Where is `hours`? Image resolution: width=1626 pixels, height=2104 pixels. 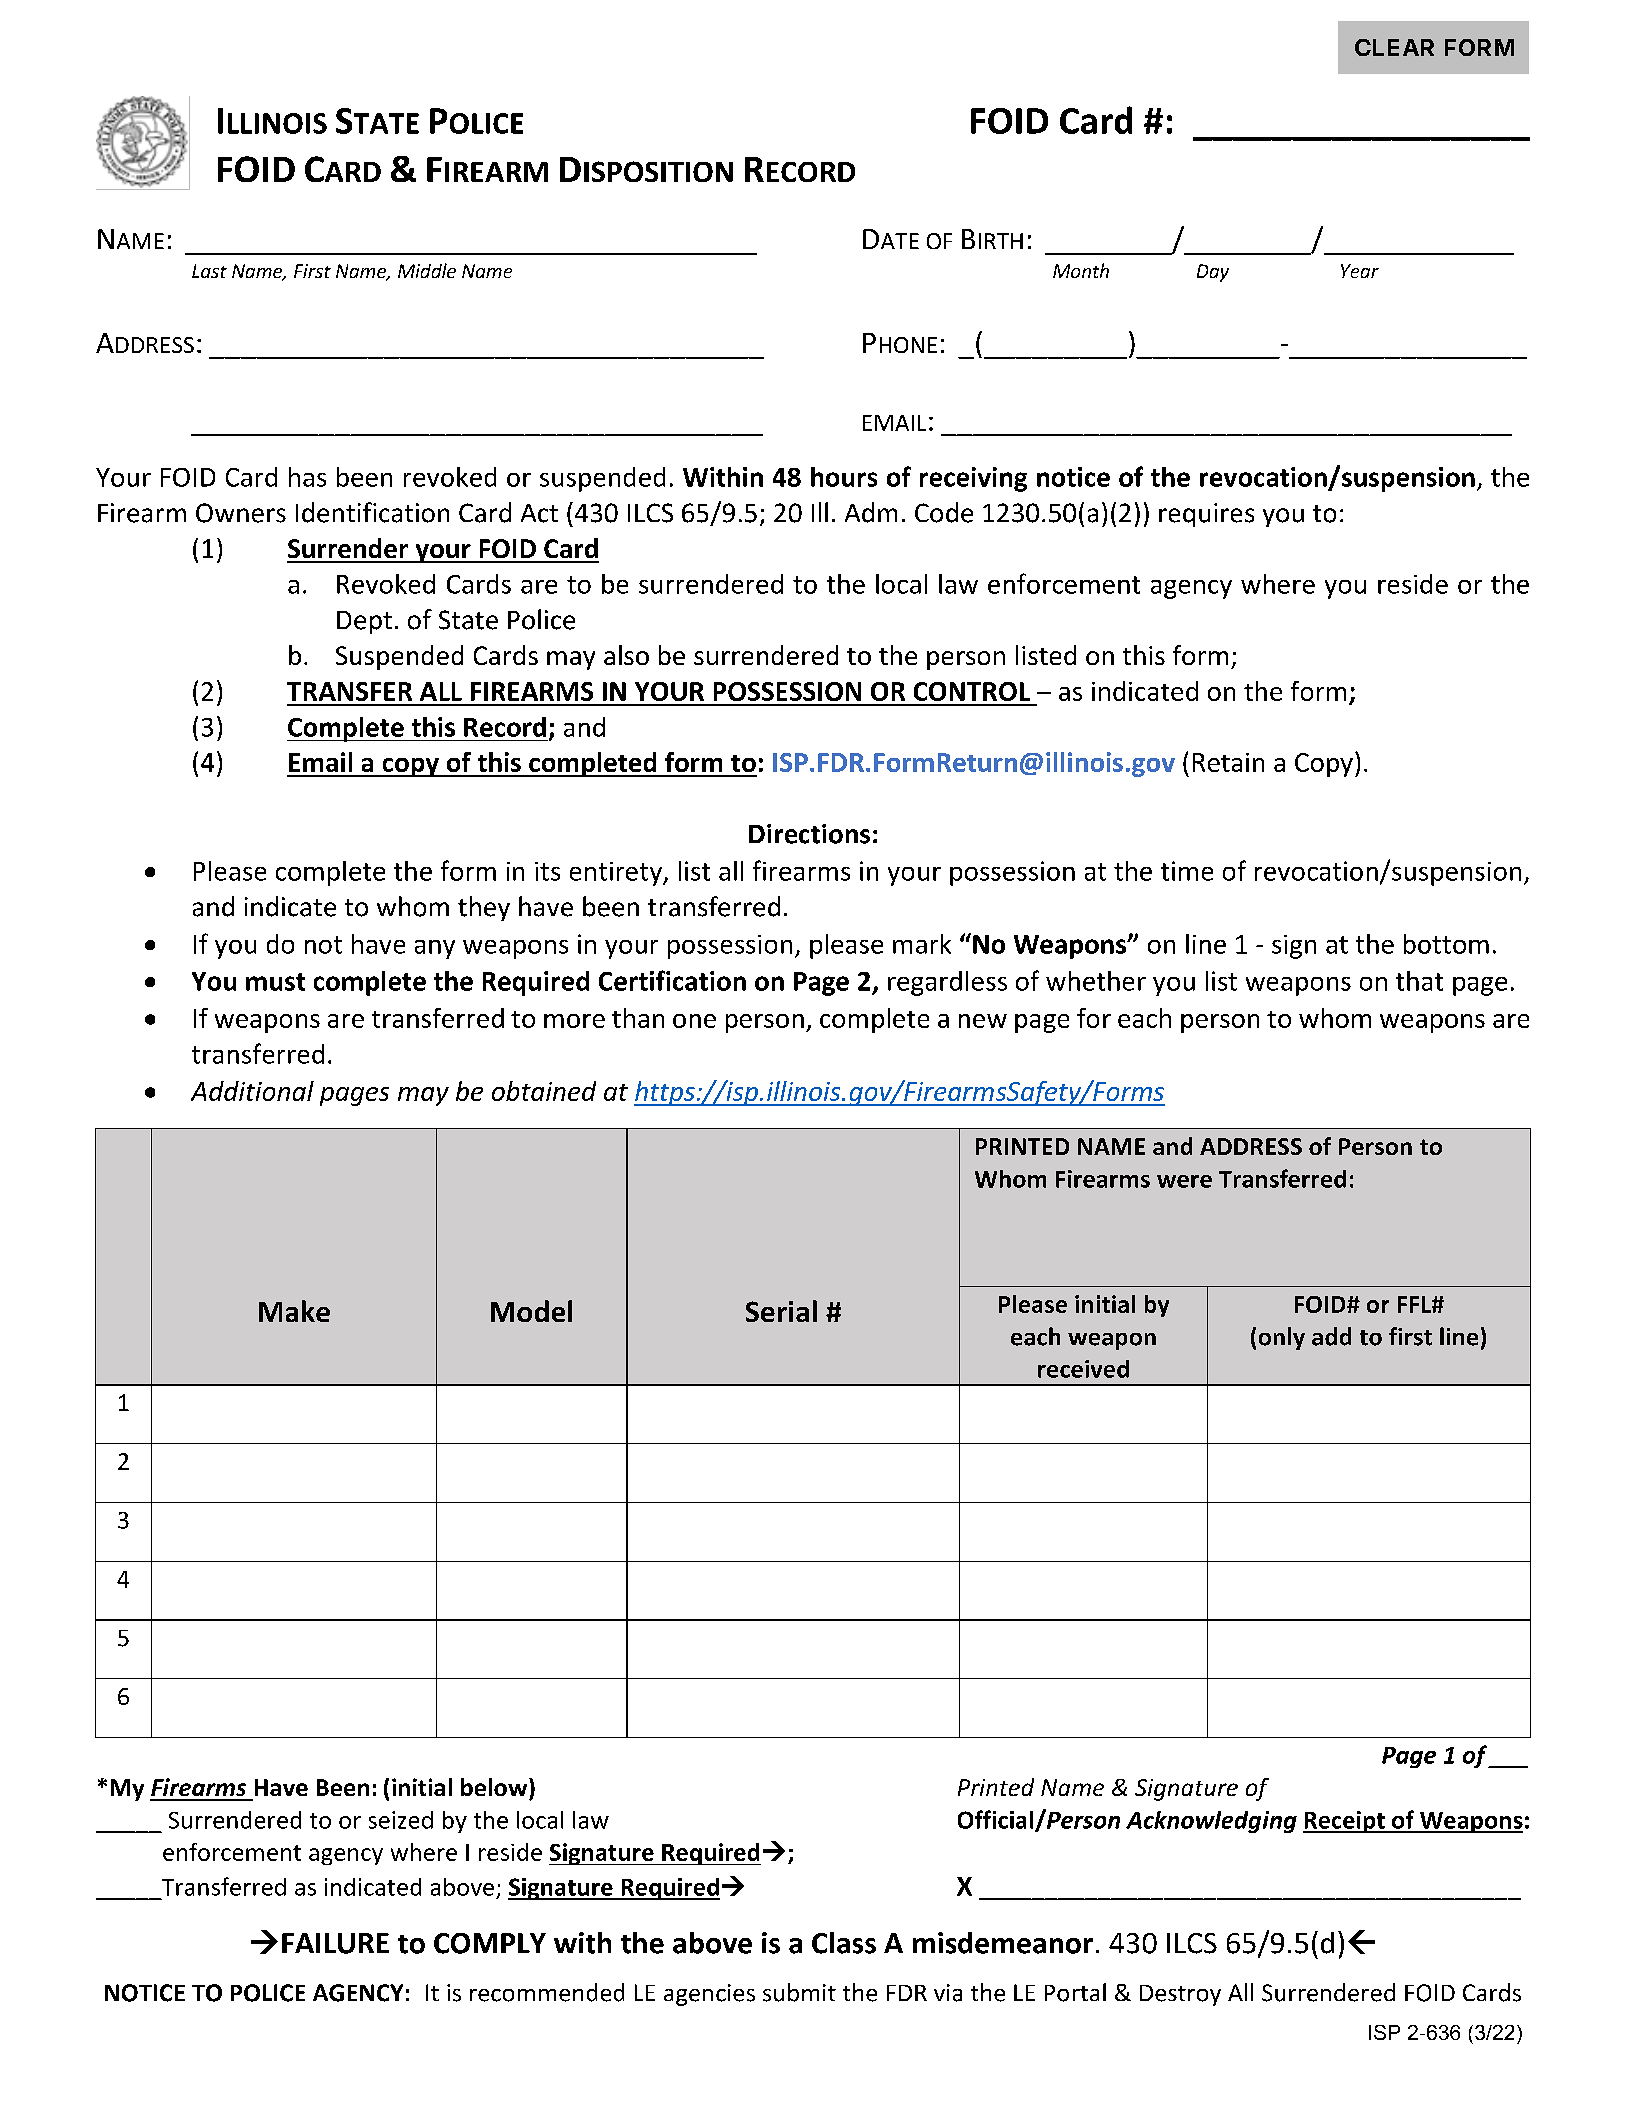 hours is located at coordinates (844, 477).
